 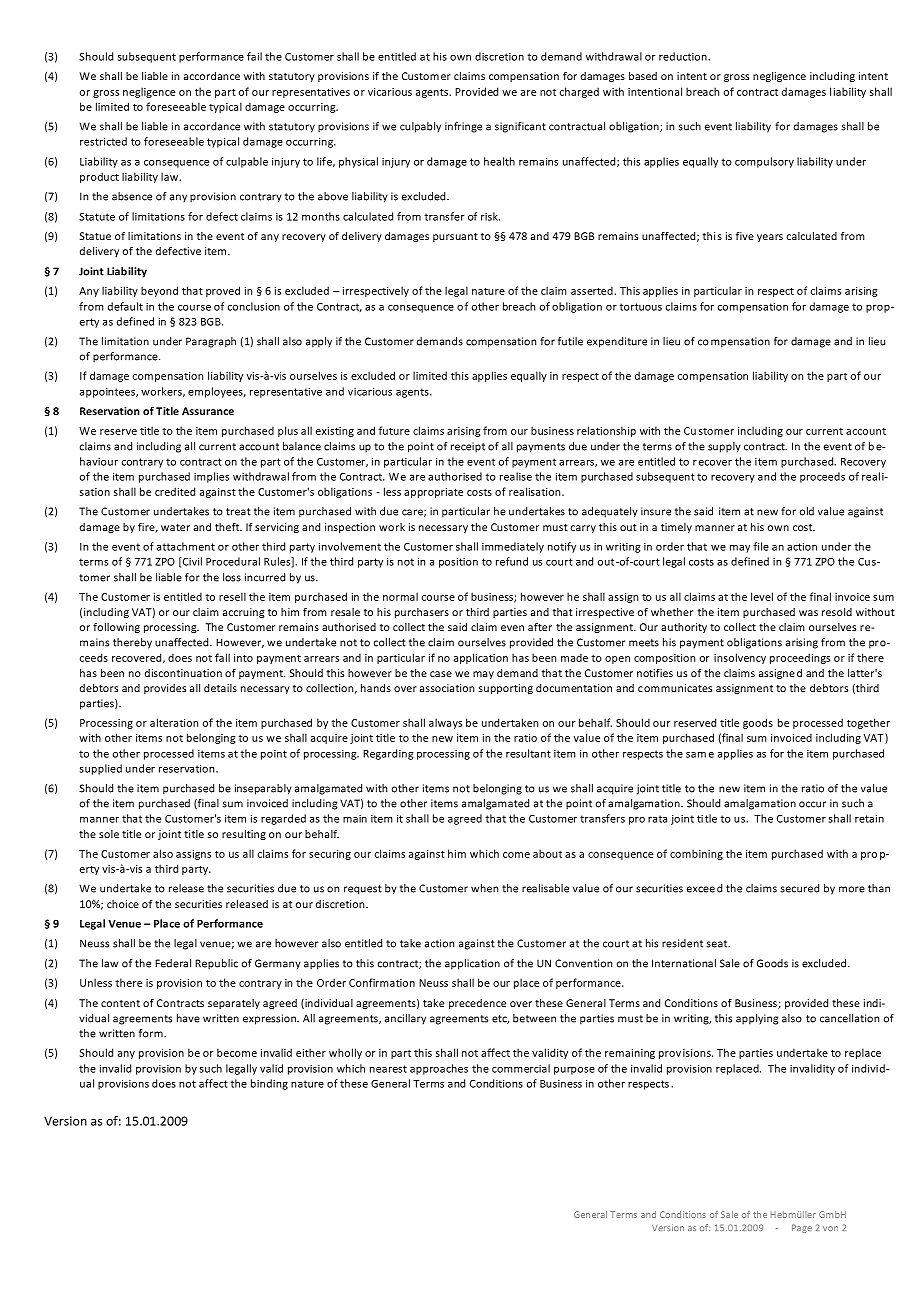 I want to click on either, so click(x=311, y=1052).
